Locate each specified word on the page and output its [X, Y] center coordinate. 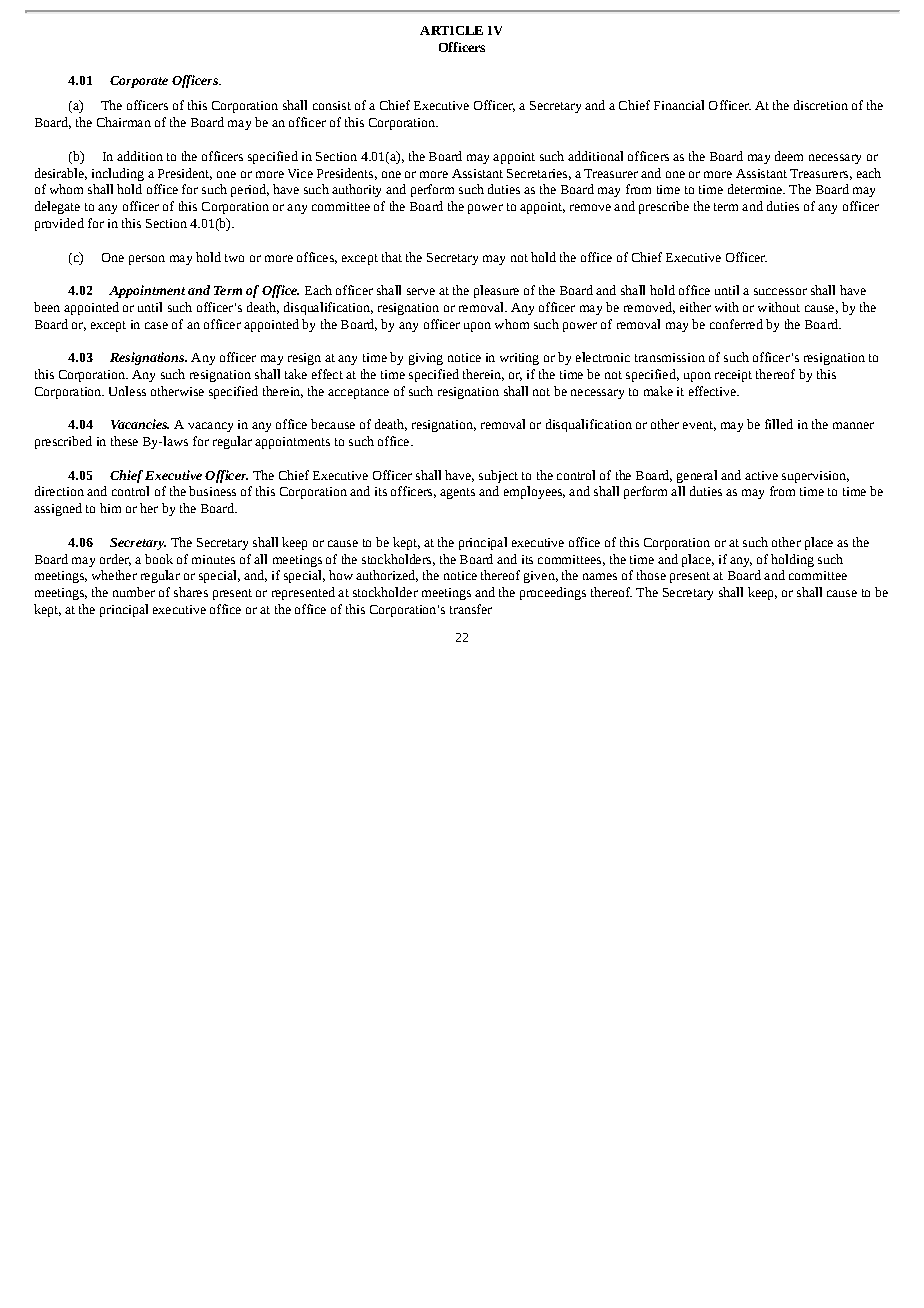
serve [421, 291]
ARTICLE [451, 30]
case [156, 325]
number [134, 592]
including [118, 174]
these [124, 441]
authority [356, 190]
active [761, 475]
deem [789, 156]
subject [498, 476]
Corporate [139, 82]
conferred [736, 324]
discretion [821, 105]
